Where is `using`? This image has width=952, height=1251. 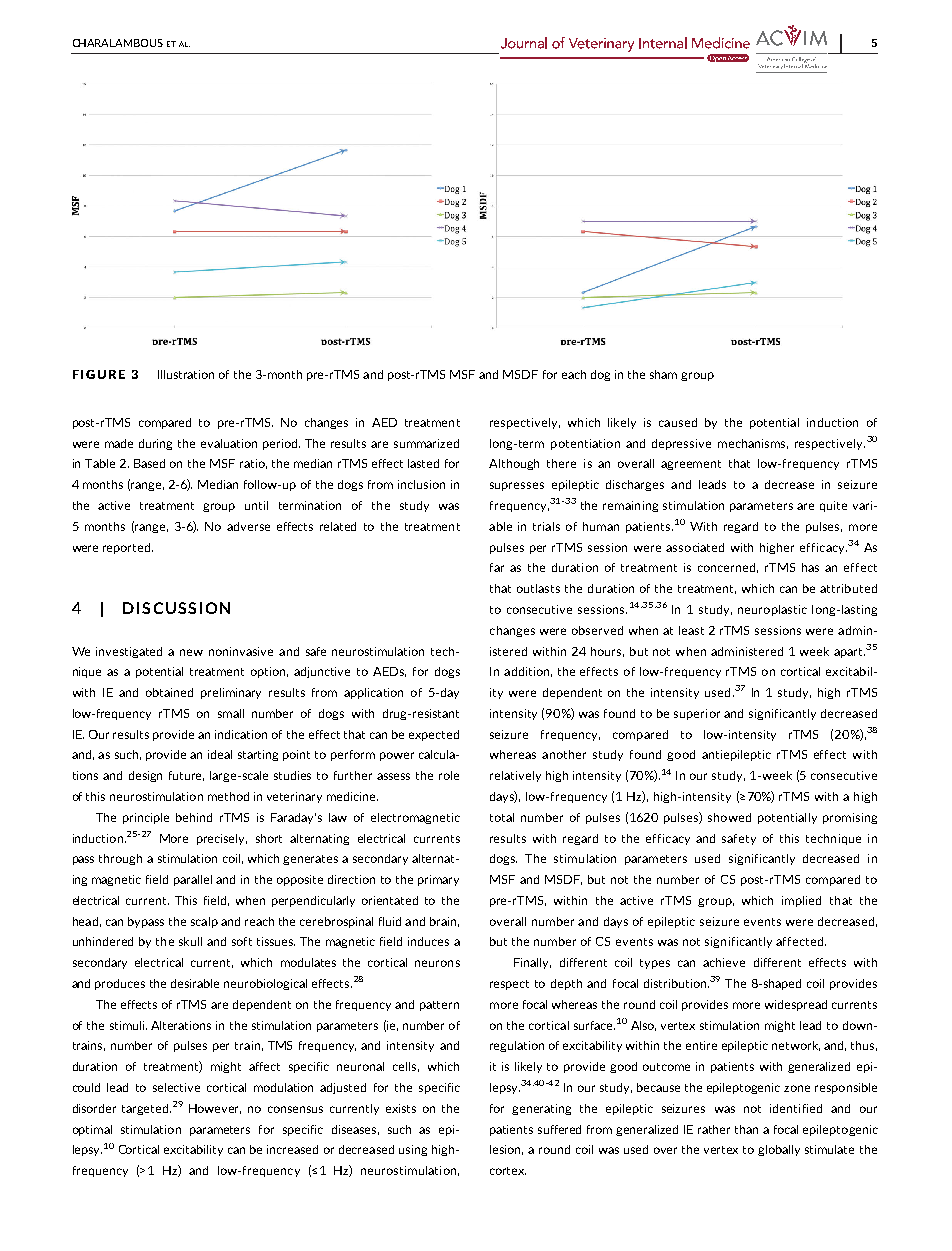 using is located at coordinates (413, 1150).
